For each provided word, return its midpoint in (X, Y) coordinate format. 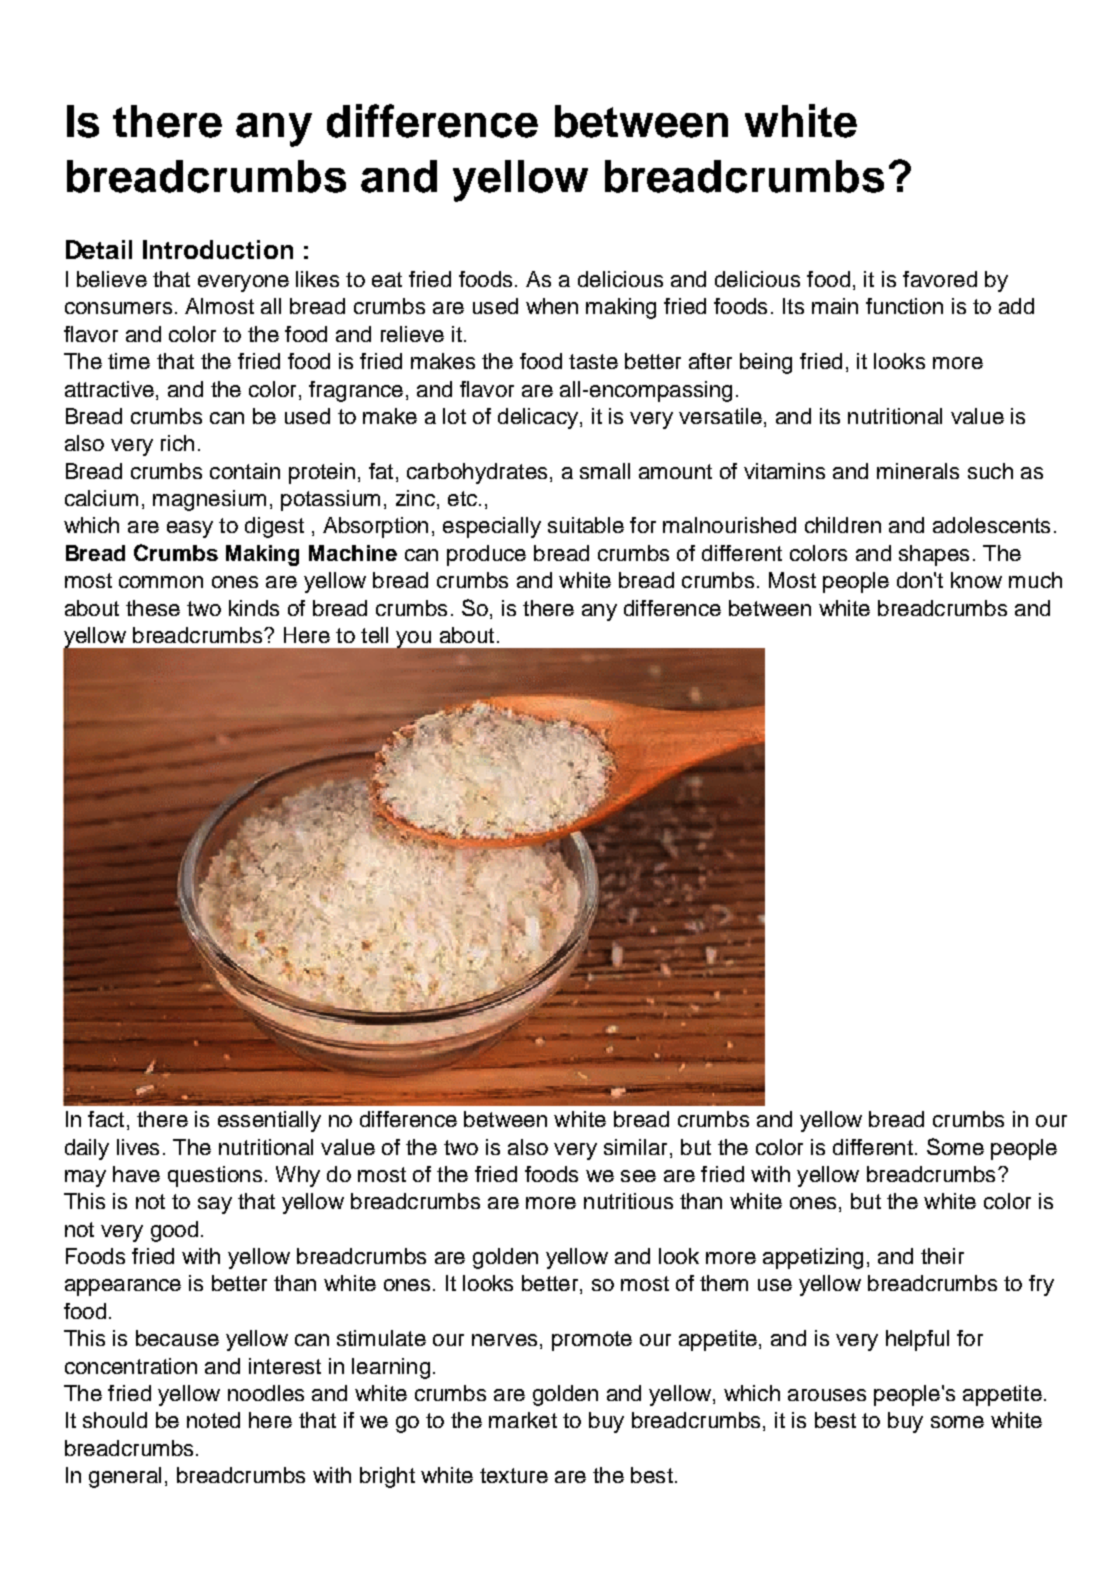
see (638, 1176)
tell (374, 635)
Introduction (218, 249)
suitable (586, 525)
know (976, 580)
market (523, 1420)
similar (635, 1147)
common (161, 582)
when (552, 306)
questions (215, 1176)
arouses (827, 1395)
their (942, 1256)
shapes (934, 555)
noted (213, 1420)
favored (940, 279)
